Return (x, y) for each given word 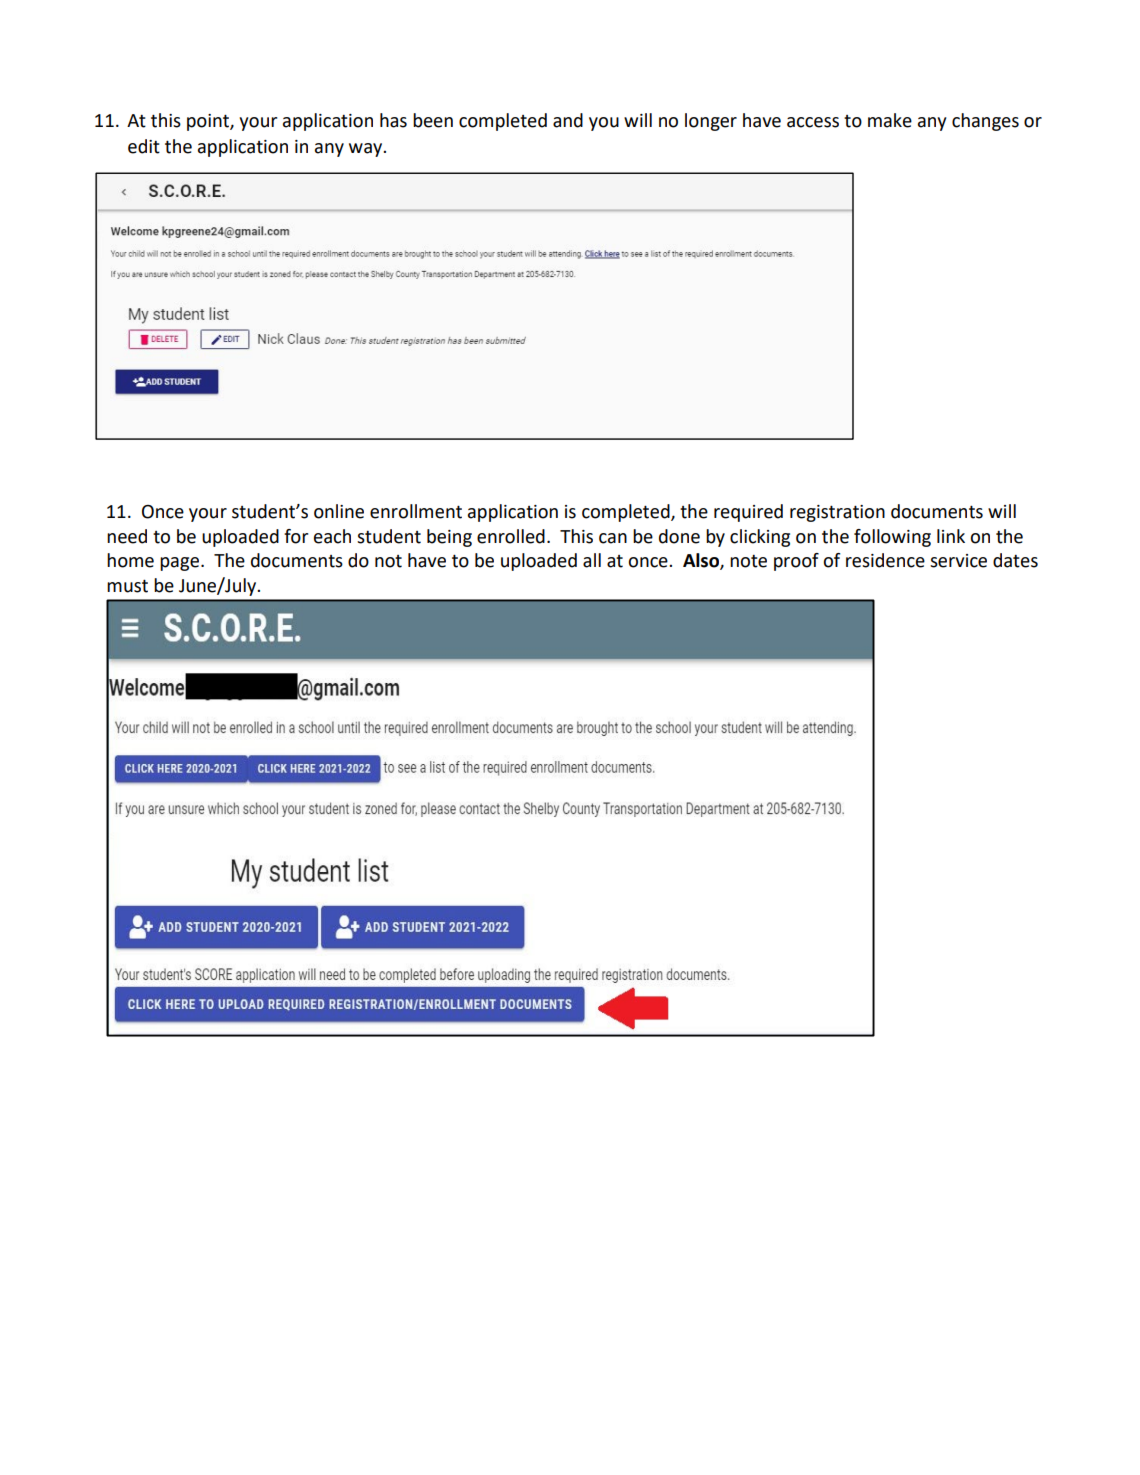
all (592, 560)
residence (885, 560)
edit (144, 146)
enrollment (416, 511)
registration (837, 513)
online (339, 511)
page (179, 564)
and (568, 120)
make (890, 120)
